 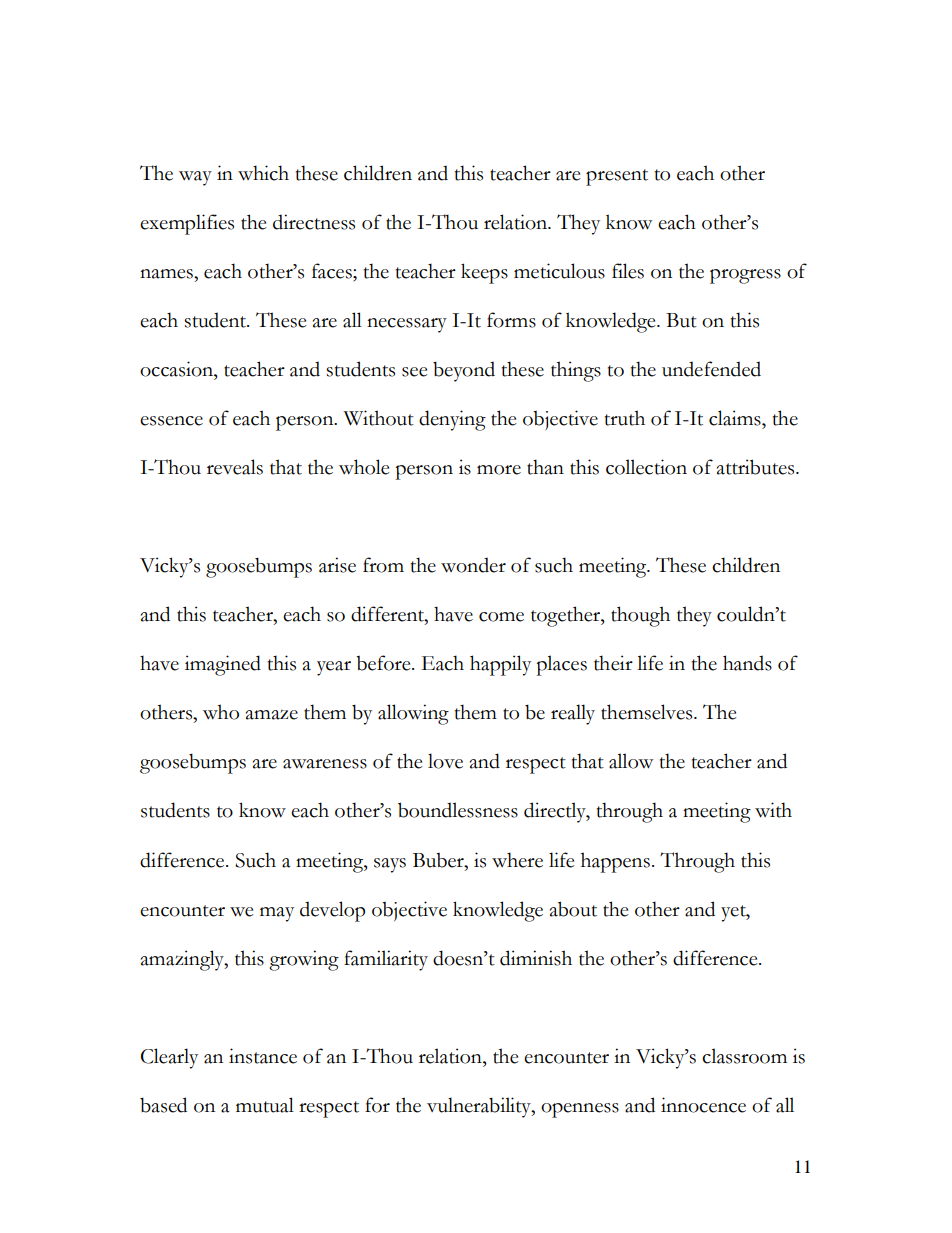 What do you see at coordinates (484, 273) in the screenshot?
I see `keeps` at bounding box center [484, 273].
